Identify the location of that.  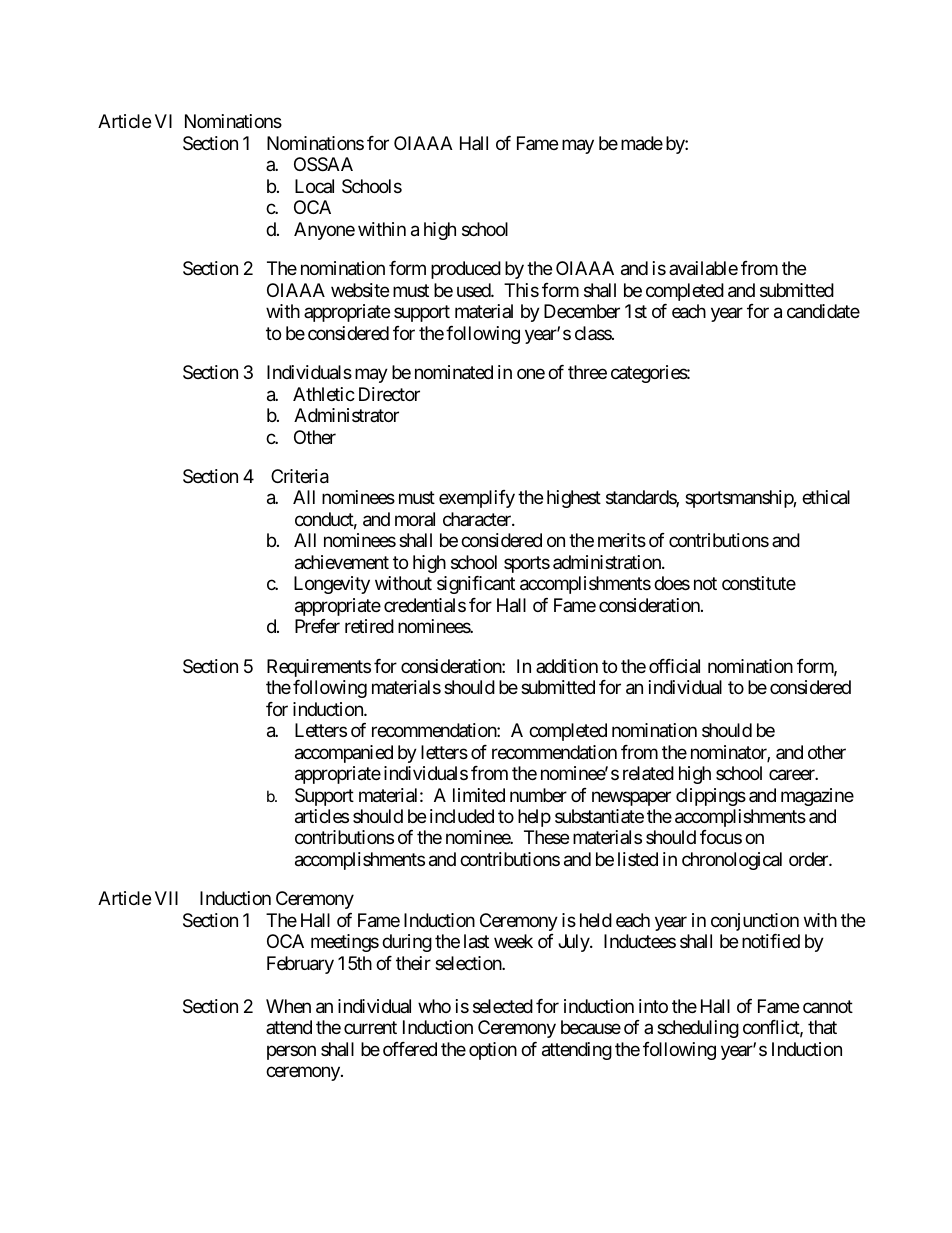
(822, 1027).
